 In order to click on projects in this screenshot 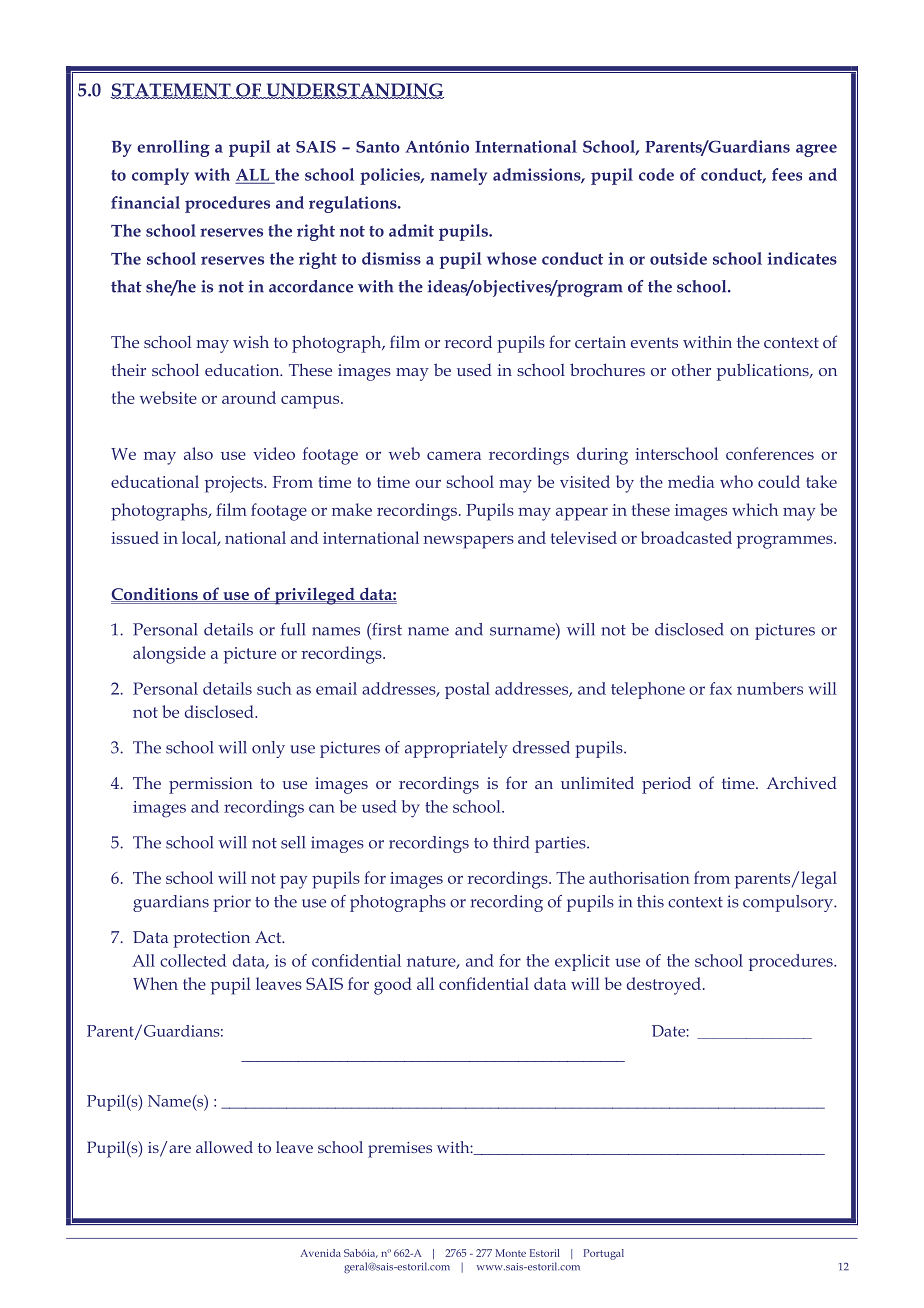, I will do `click(235, 484)`.
